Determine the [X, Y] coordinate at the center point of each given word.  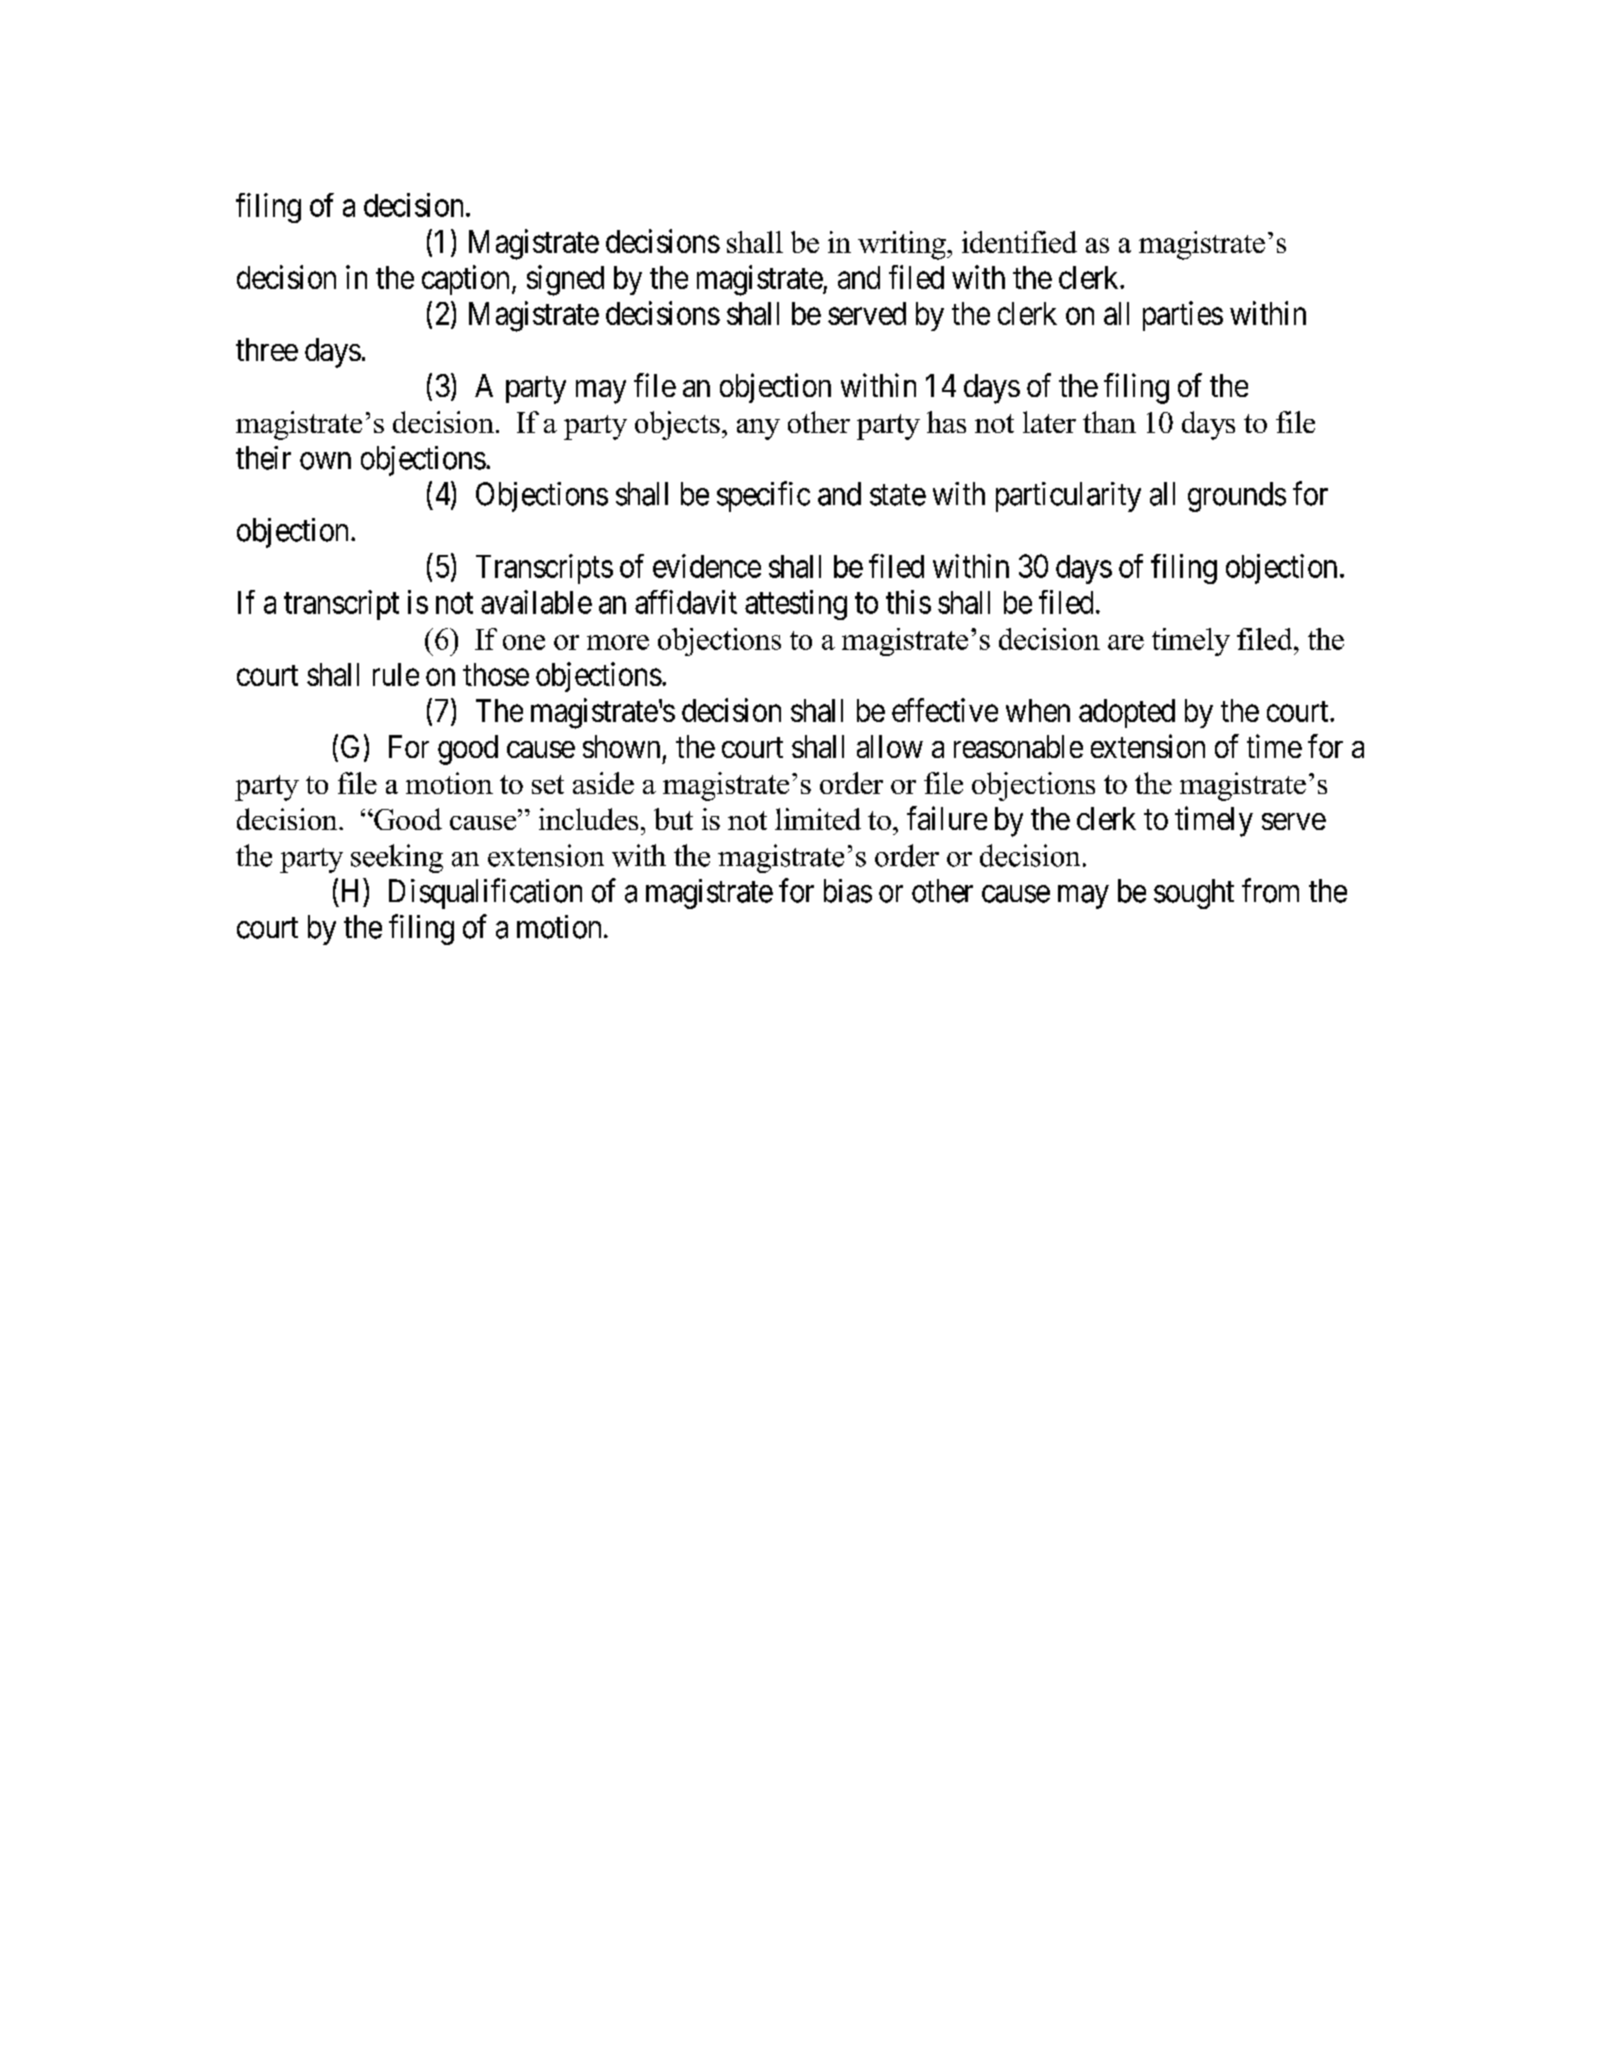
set [548, 784]
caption [465, 280]
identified [1019, 242]
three [267, 349]
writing [903, 245]
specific [763, 496]
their [263, 458]
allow [890, 746]
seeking [397, 858]
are [1126, 642]
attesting [796, 605]
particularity [1068, 497]
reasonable [1018, 746]
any [758, 429]
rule [396, 674]
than [1109, 422]
